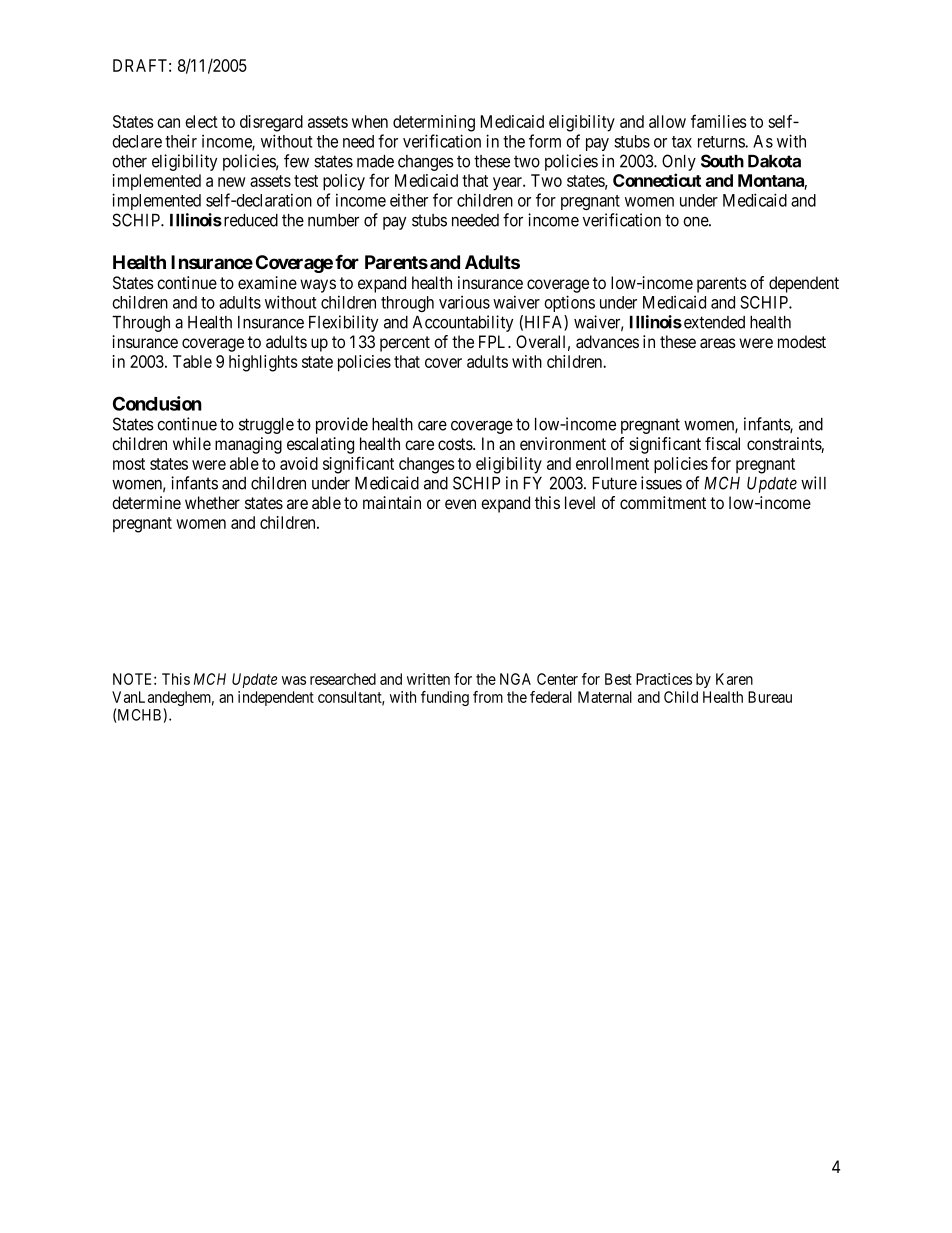  I want to click on extended, so click(714, 322).
